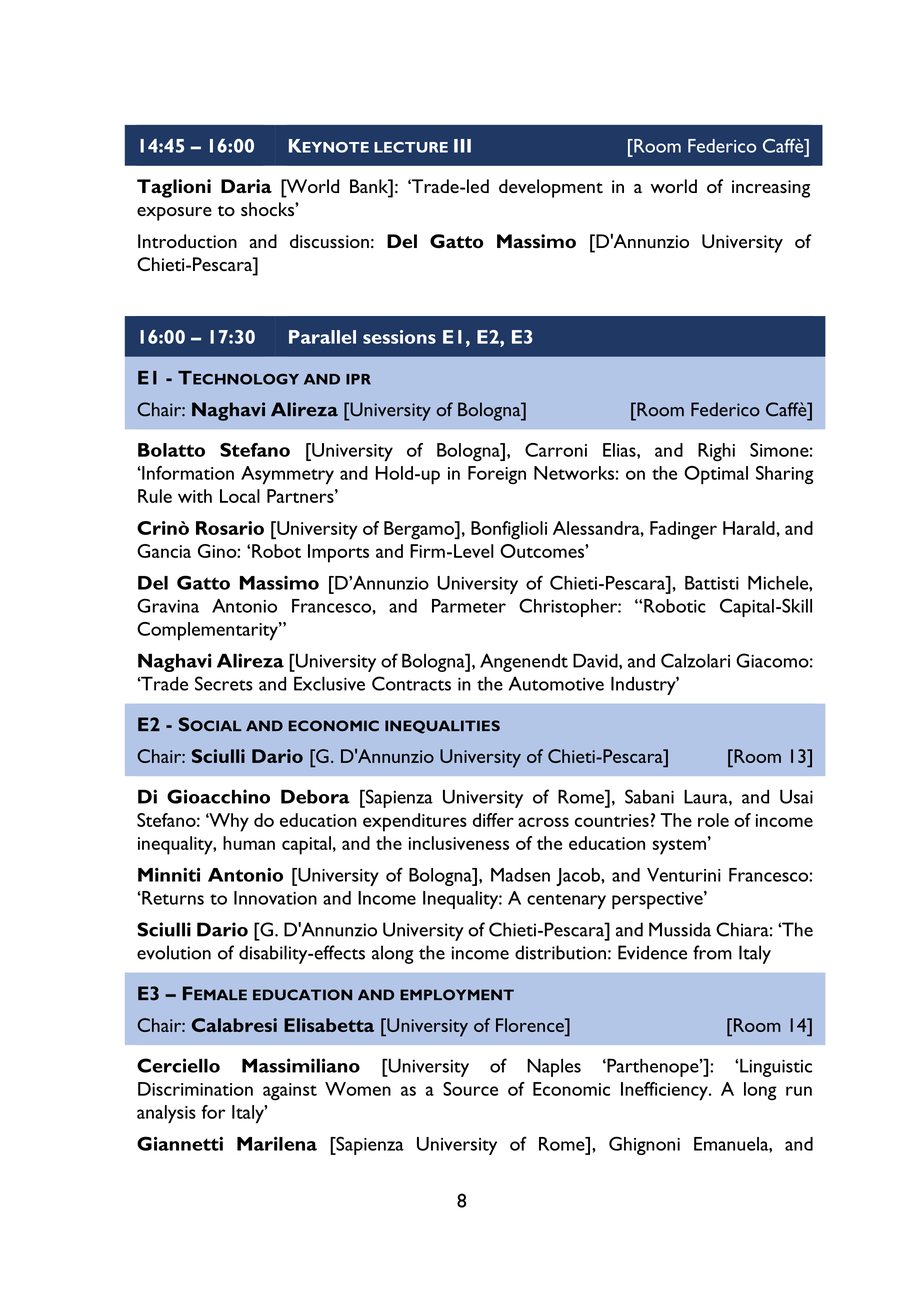 The image size is (924, 1313). What do you see at coordinates (771, 189) in the screenshot?
I see `increasing` at bounding box center [771, 189].
